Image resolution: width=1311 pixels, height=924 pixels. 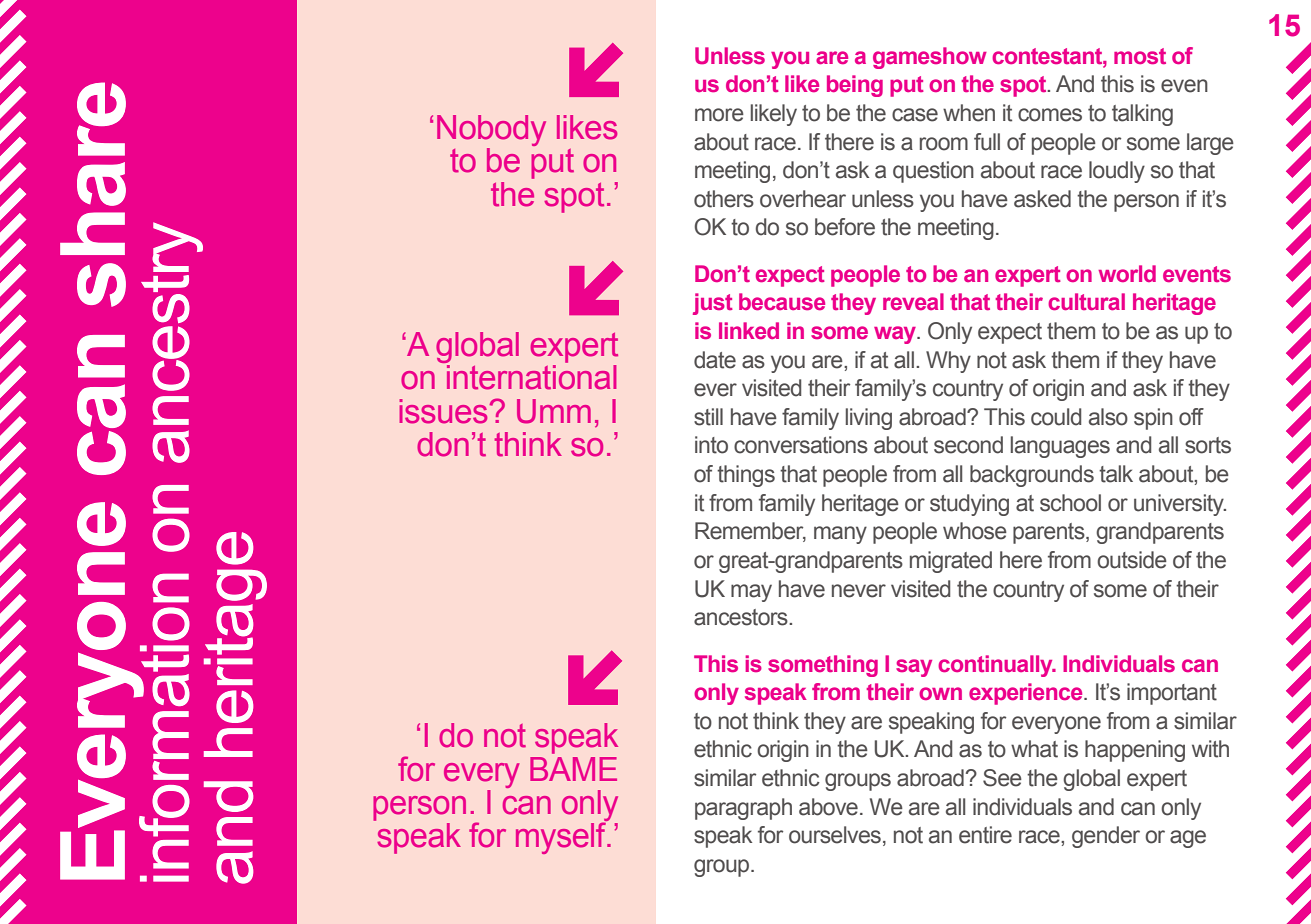 What do you see at coordinates (1172, 694) in the page?
I see `important` at bounding box center [1172, 694].
